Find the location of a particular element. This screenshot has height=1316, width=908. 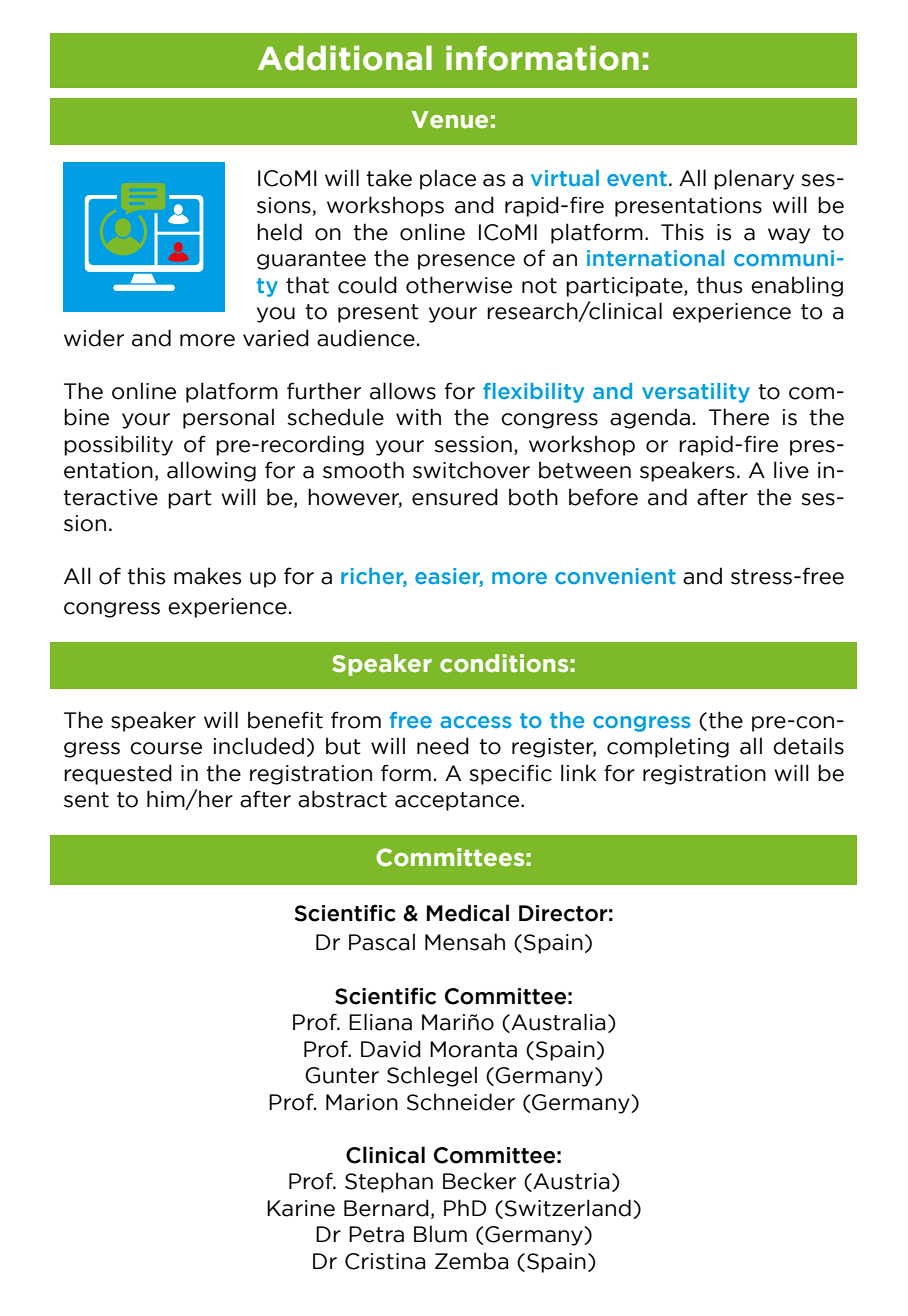

Pascal is located at coordinates (382, 942).
